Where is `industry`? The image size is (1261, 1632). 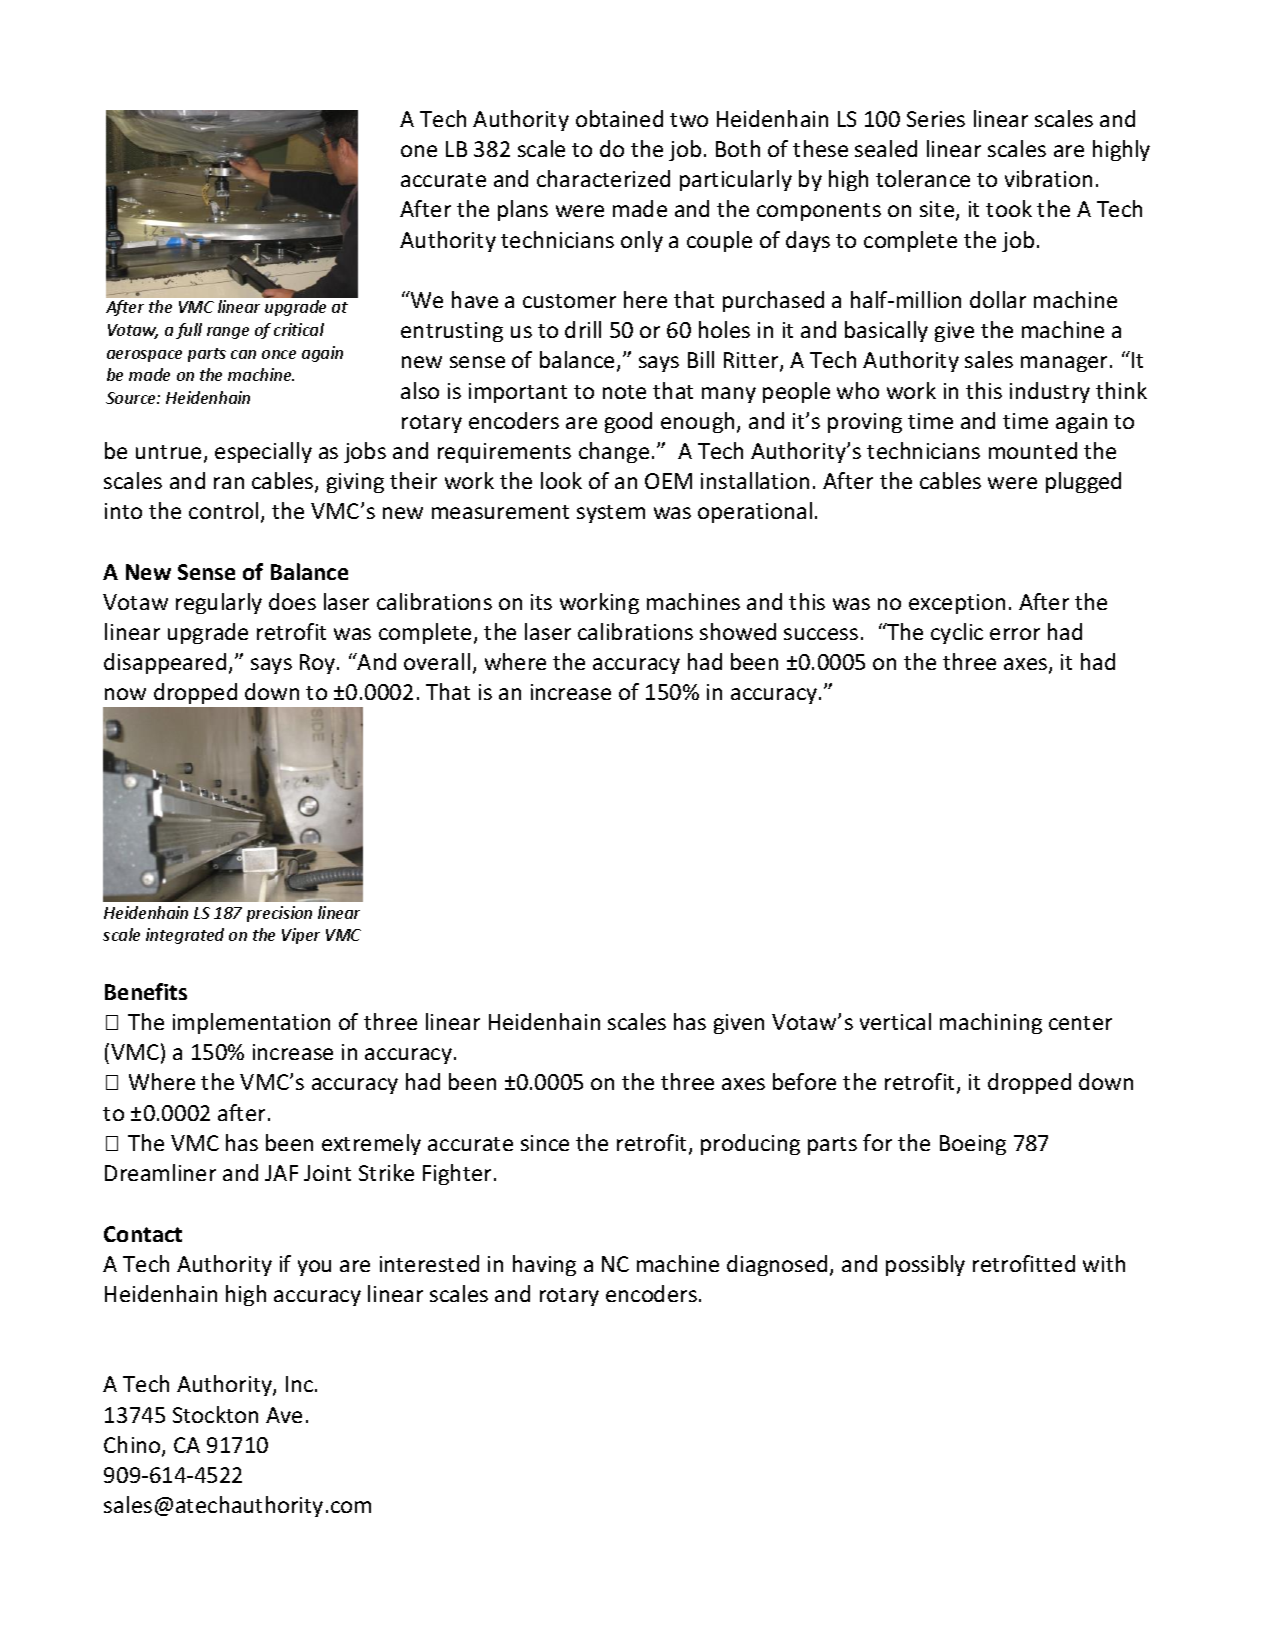
industry is located at coordinates (1050, 392).
